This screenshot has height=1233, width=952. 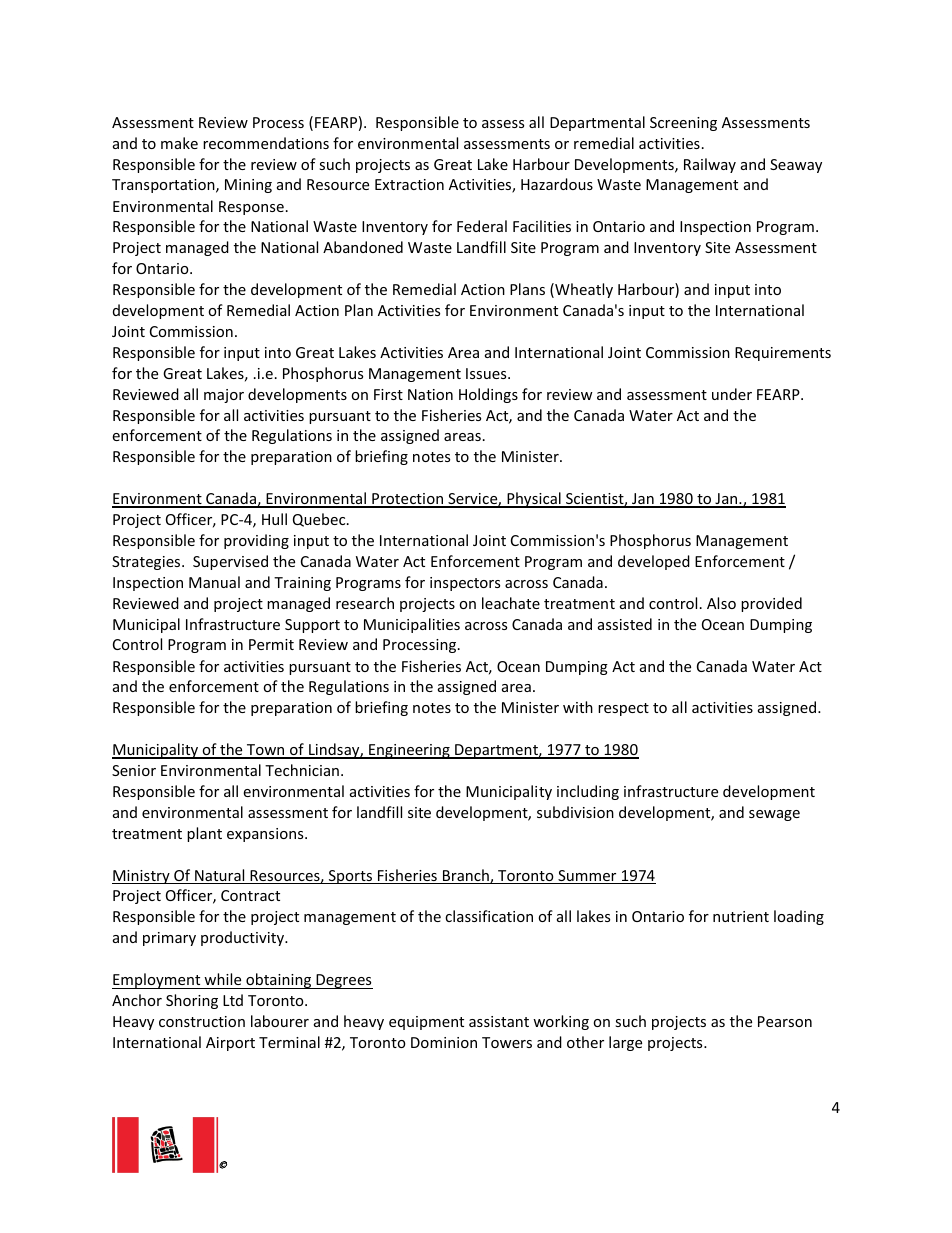 I want to click on construction, so click(x=202, y=1021).
